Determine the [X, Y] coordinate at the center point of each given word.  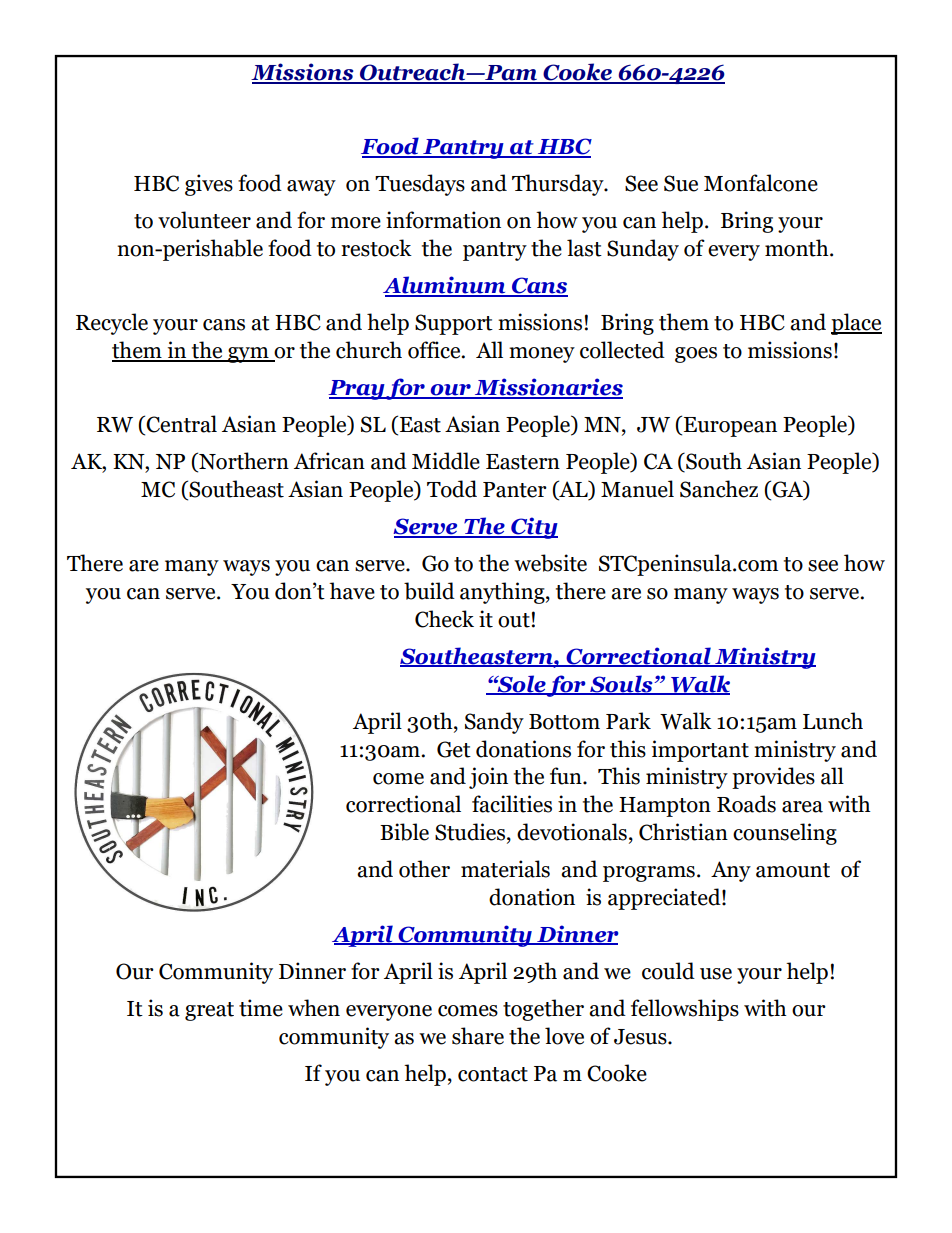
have [352, 591]
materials [505, 869]
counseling [785, 834]
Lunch [833, 721]
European [730, 427]
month [798, 248]
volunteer [204, 220]
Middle [446, 461]
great [209, 1011]
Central [181, 424]
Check [444, 619]
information [443, 220]
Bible [404, 832]
